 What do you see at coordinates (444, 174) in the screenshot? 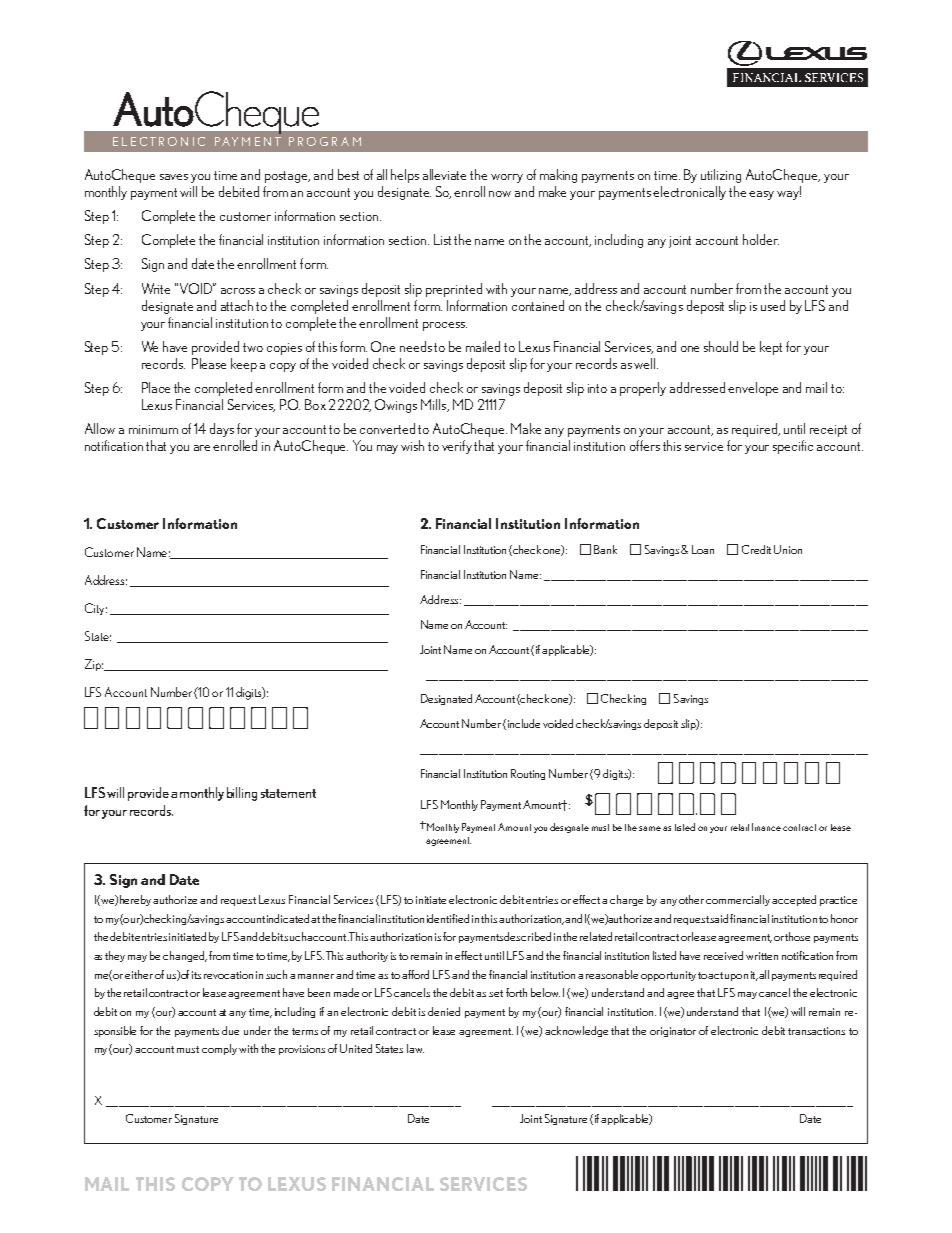
I see `alleviate` at bounding box center [444, 174].
